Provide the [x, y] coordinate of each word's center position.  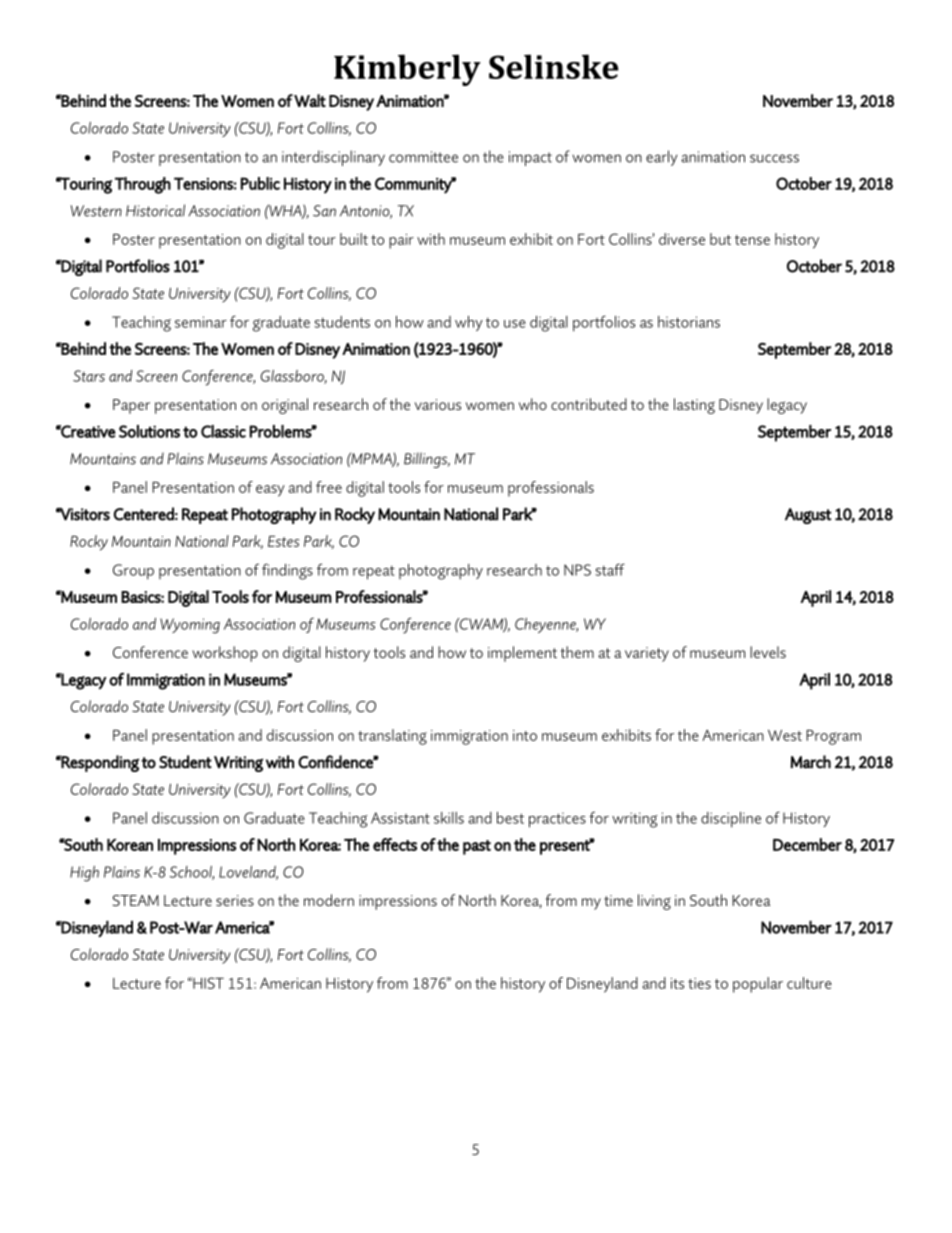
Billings [427, 460]
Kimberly [407, 70]
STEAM [135, 900]
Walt [310, 100]
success [774, 158]
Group [133, 572]
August [808, 516]
